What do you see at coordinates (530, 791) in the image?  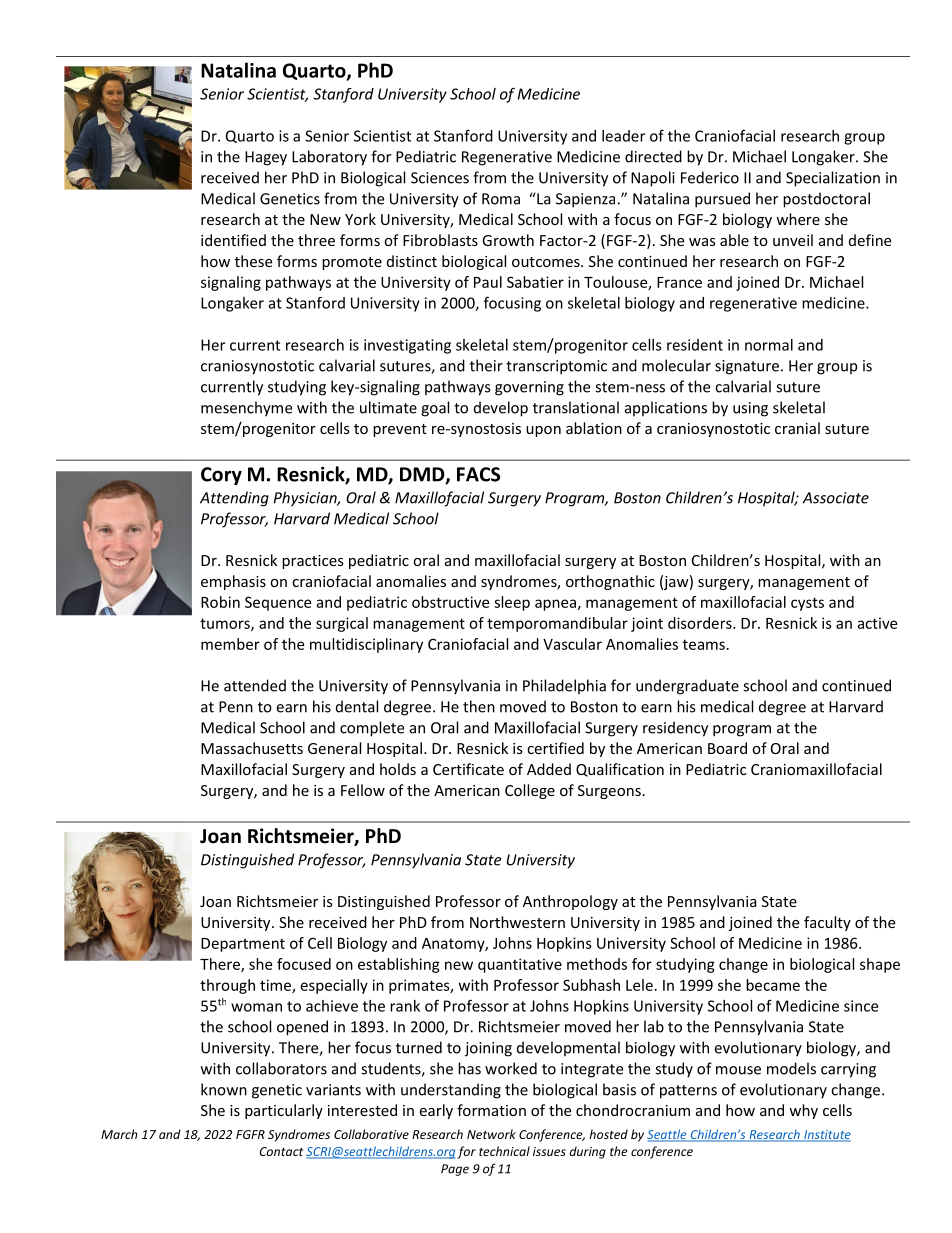 I see `College` at bounding box center [530, 791].
